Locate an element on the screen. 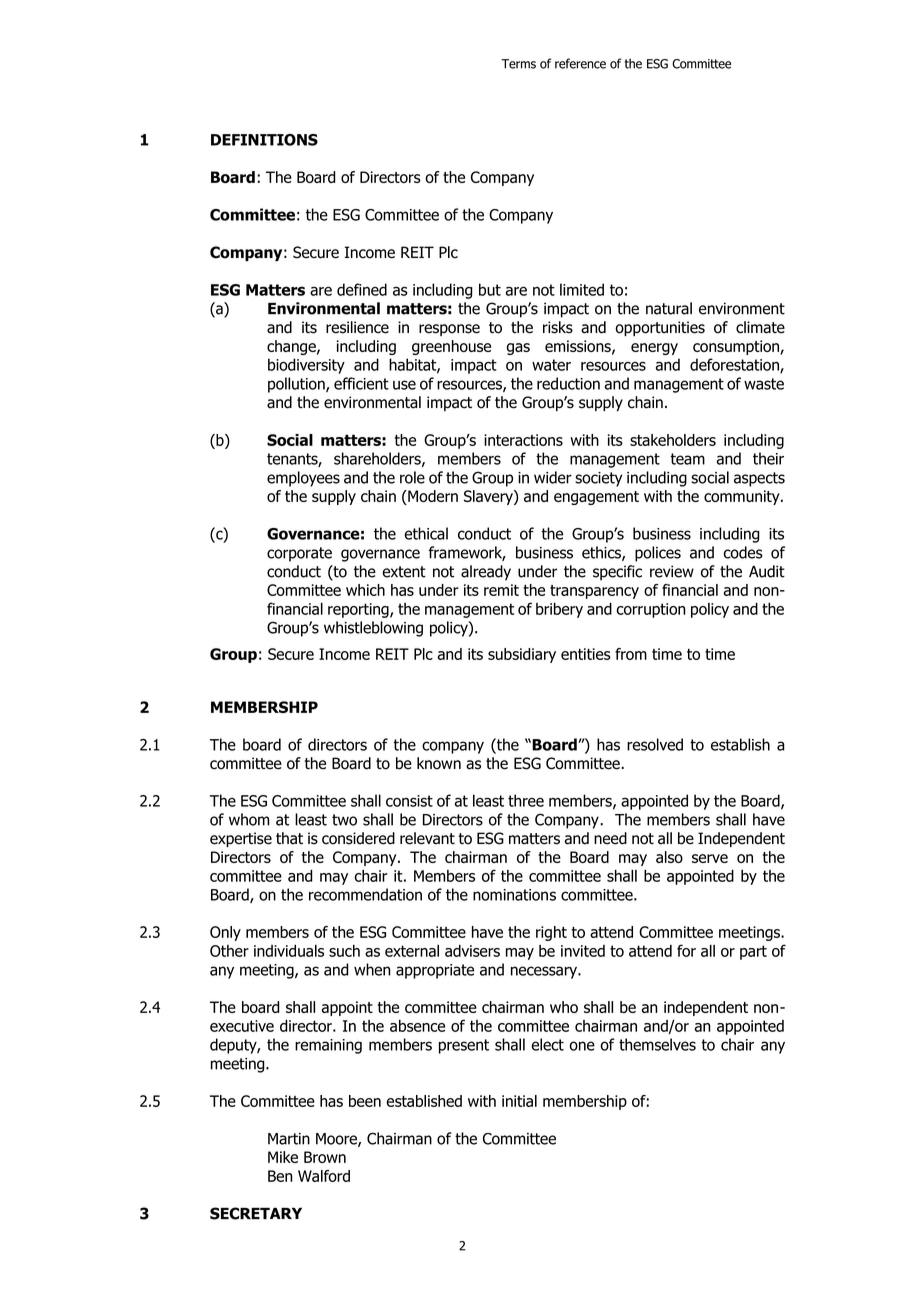  initial is located at coordinates (519, 1101).
